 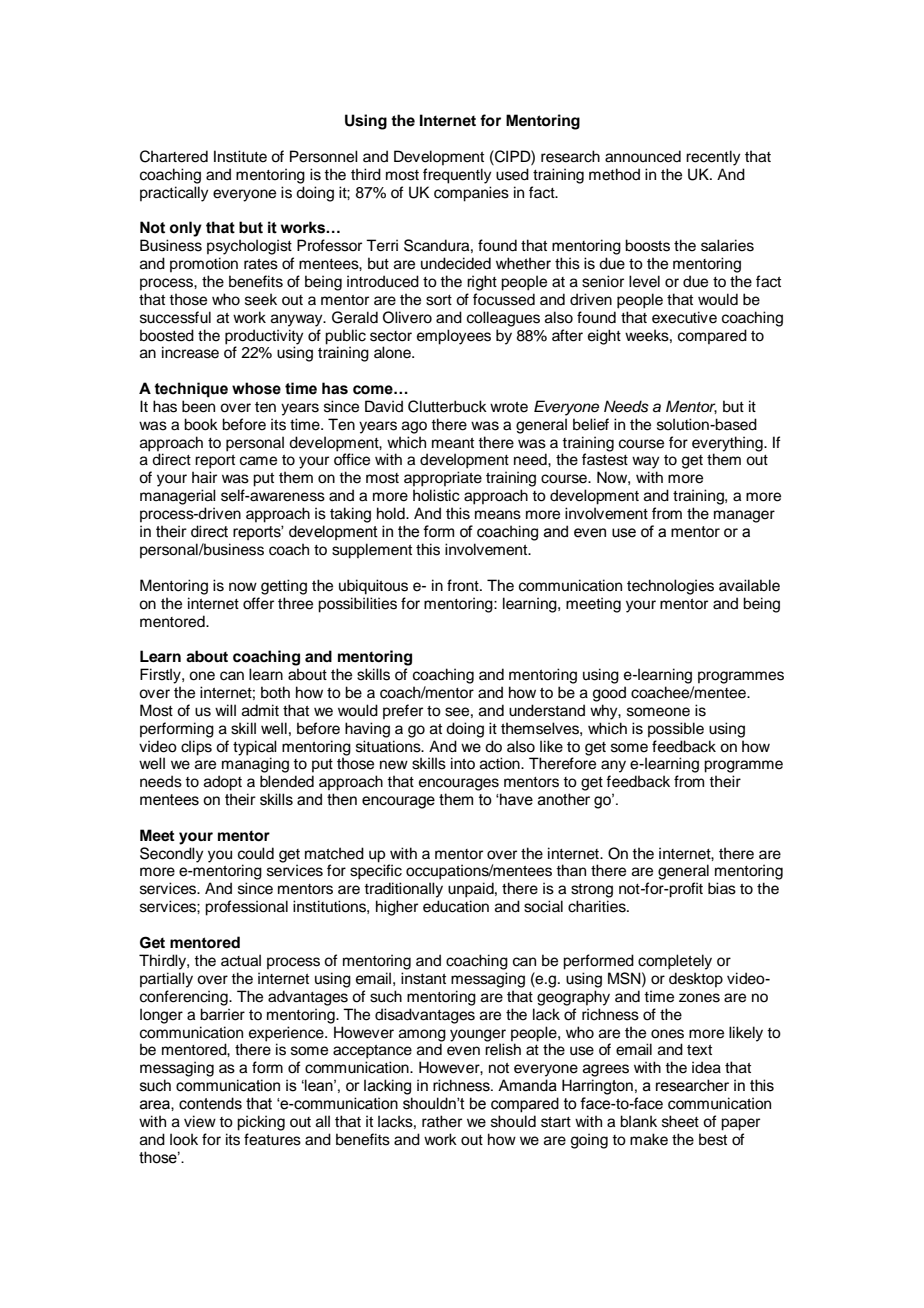 What do you see at coordinates (240, 156) in the screenshot?
I see `Institute` at bounding box center [240, 156].
